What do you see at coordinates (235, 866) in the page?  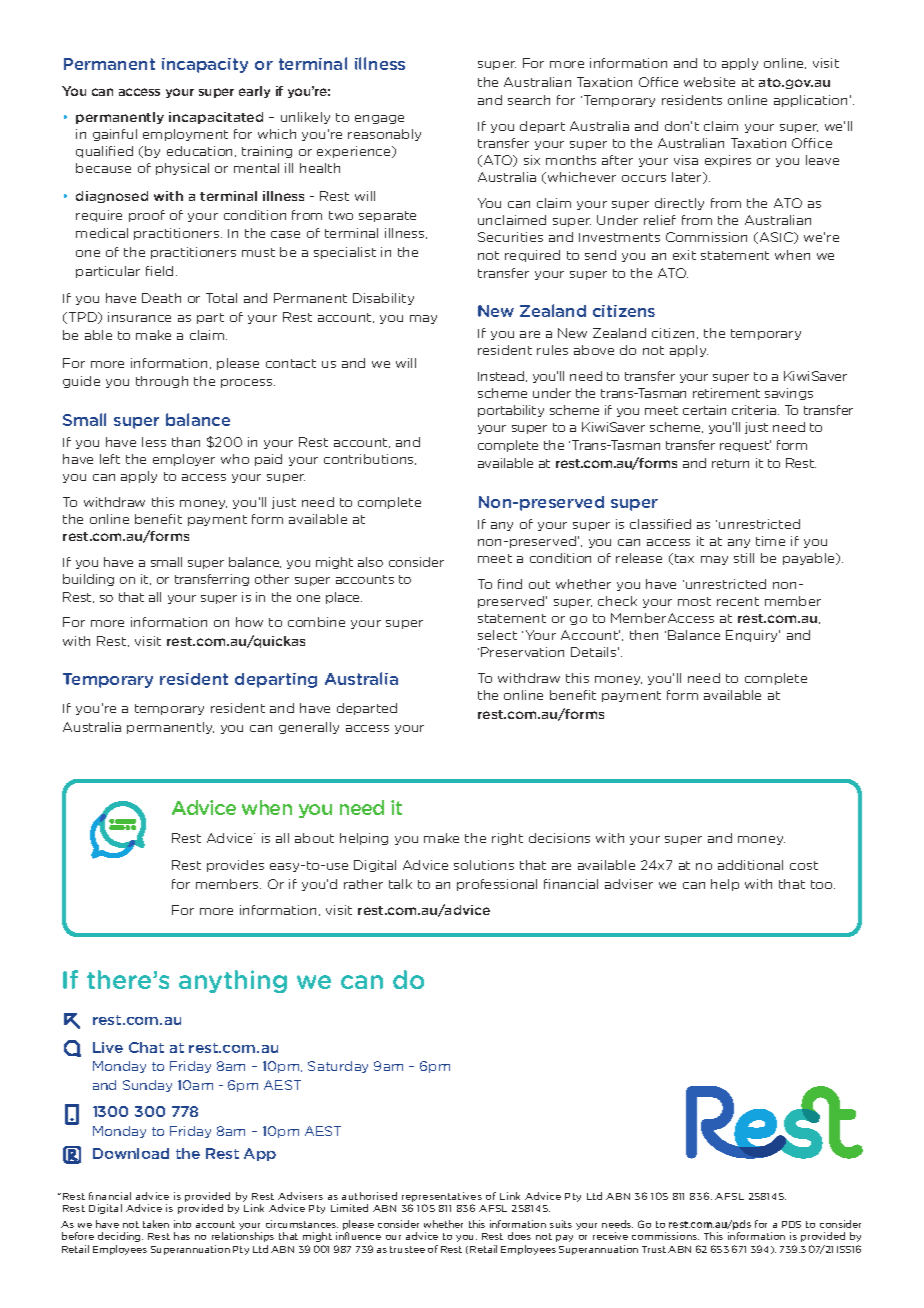 I see `provides` at bounding box center [235, 866].
